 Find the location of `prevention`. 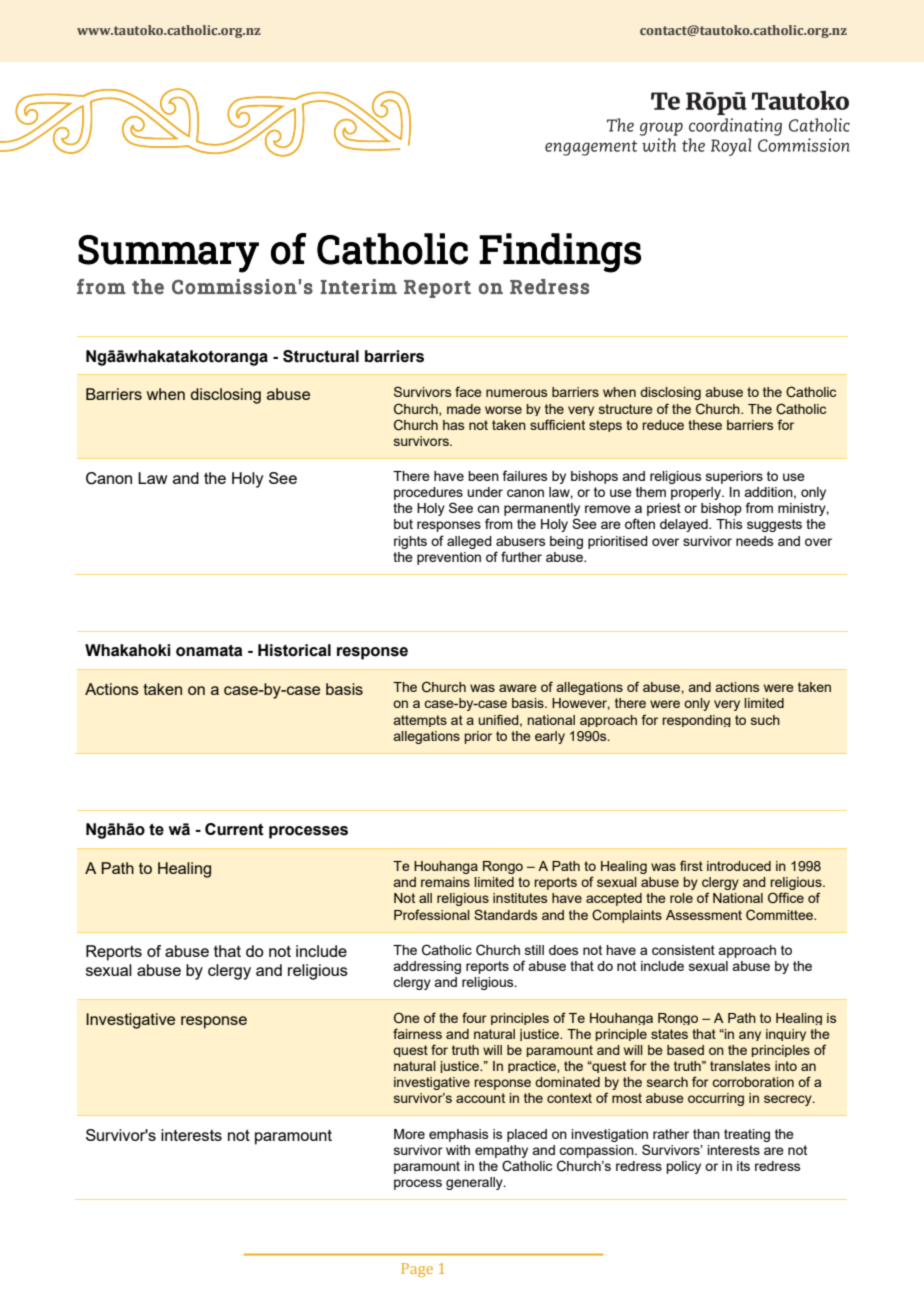

prevention is located at coordinates (449, 558).
